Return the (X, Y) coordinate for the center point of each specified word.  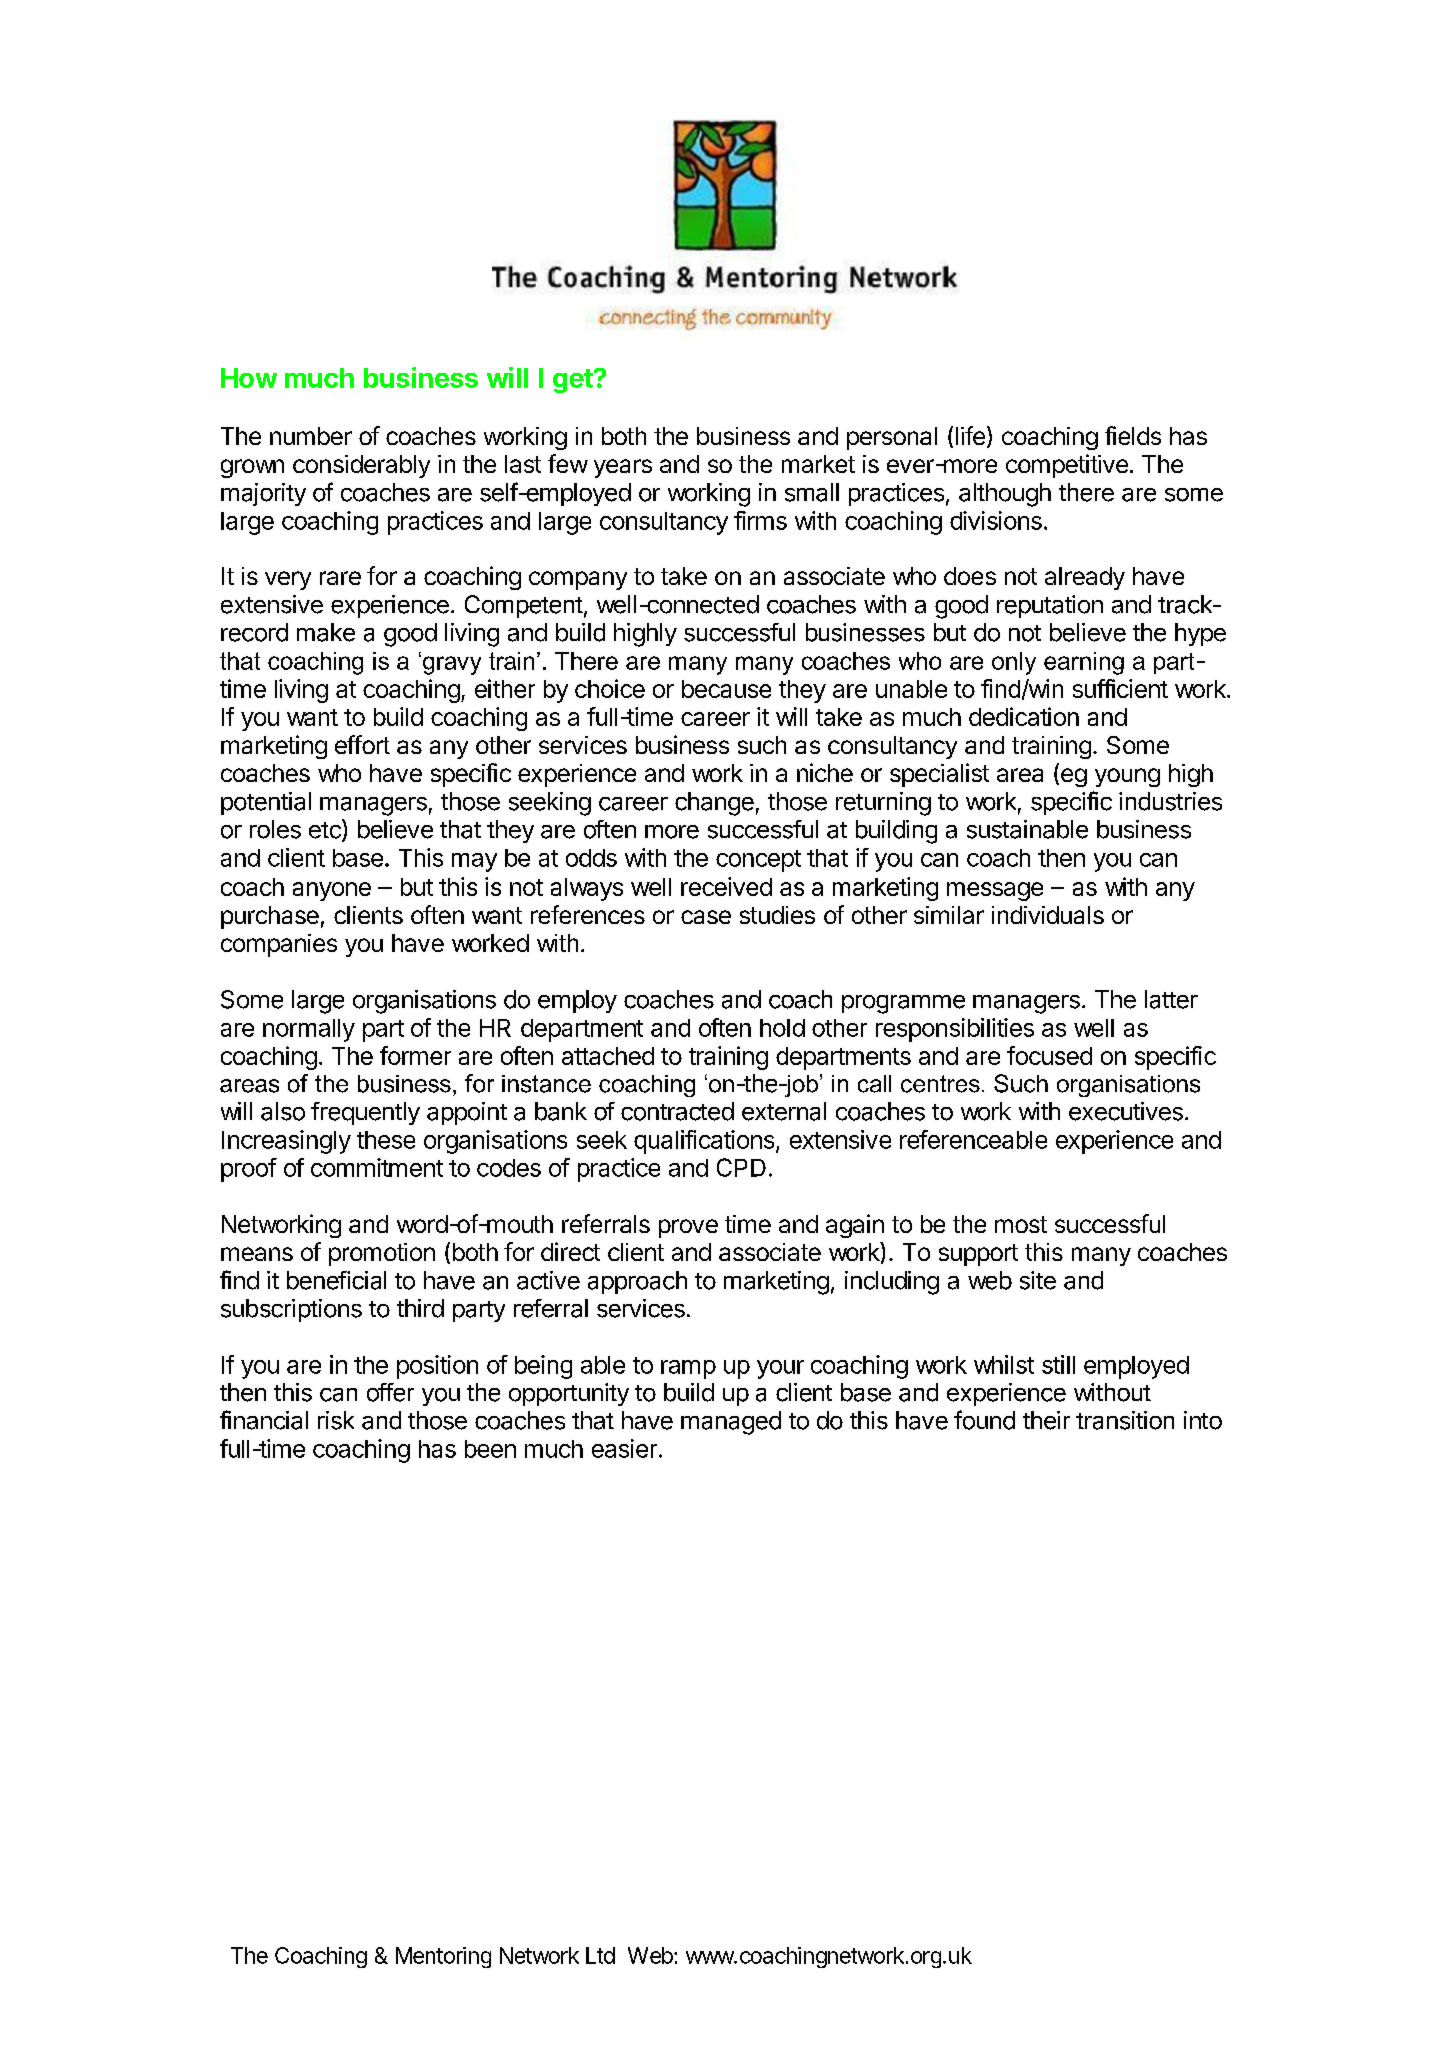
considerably (361, 466)
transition (1125, 1420)
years (623, 468)
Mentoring (443, 1957)
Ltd (600, 1955)
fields (1133, 435)
